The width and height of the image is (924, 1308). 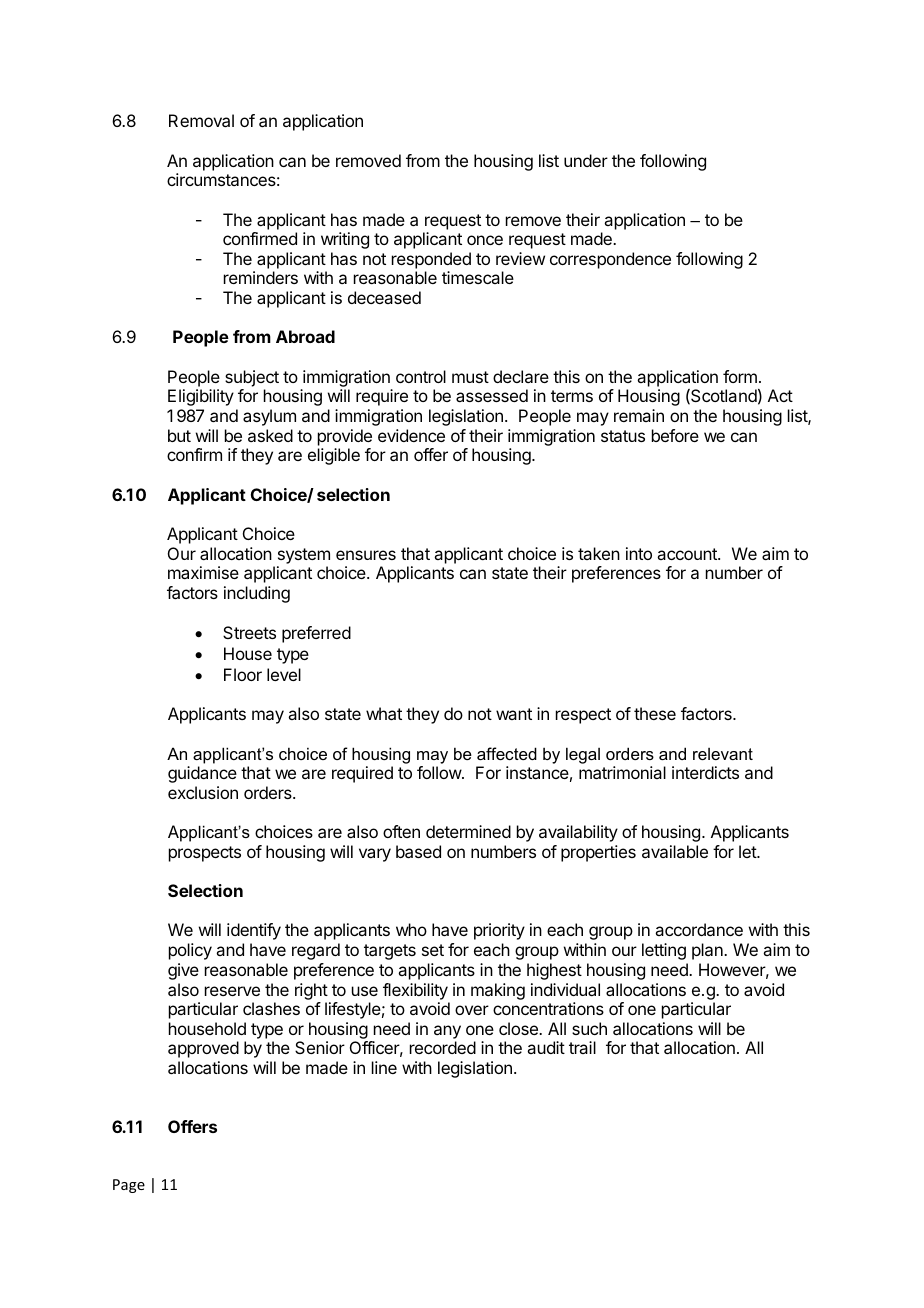 I want to click on available, so click(x=675, y=851).
